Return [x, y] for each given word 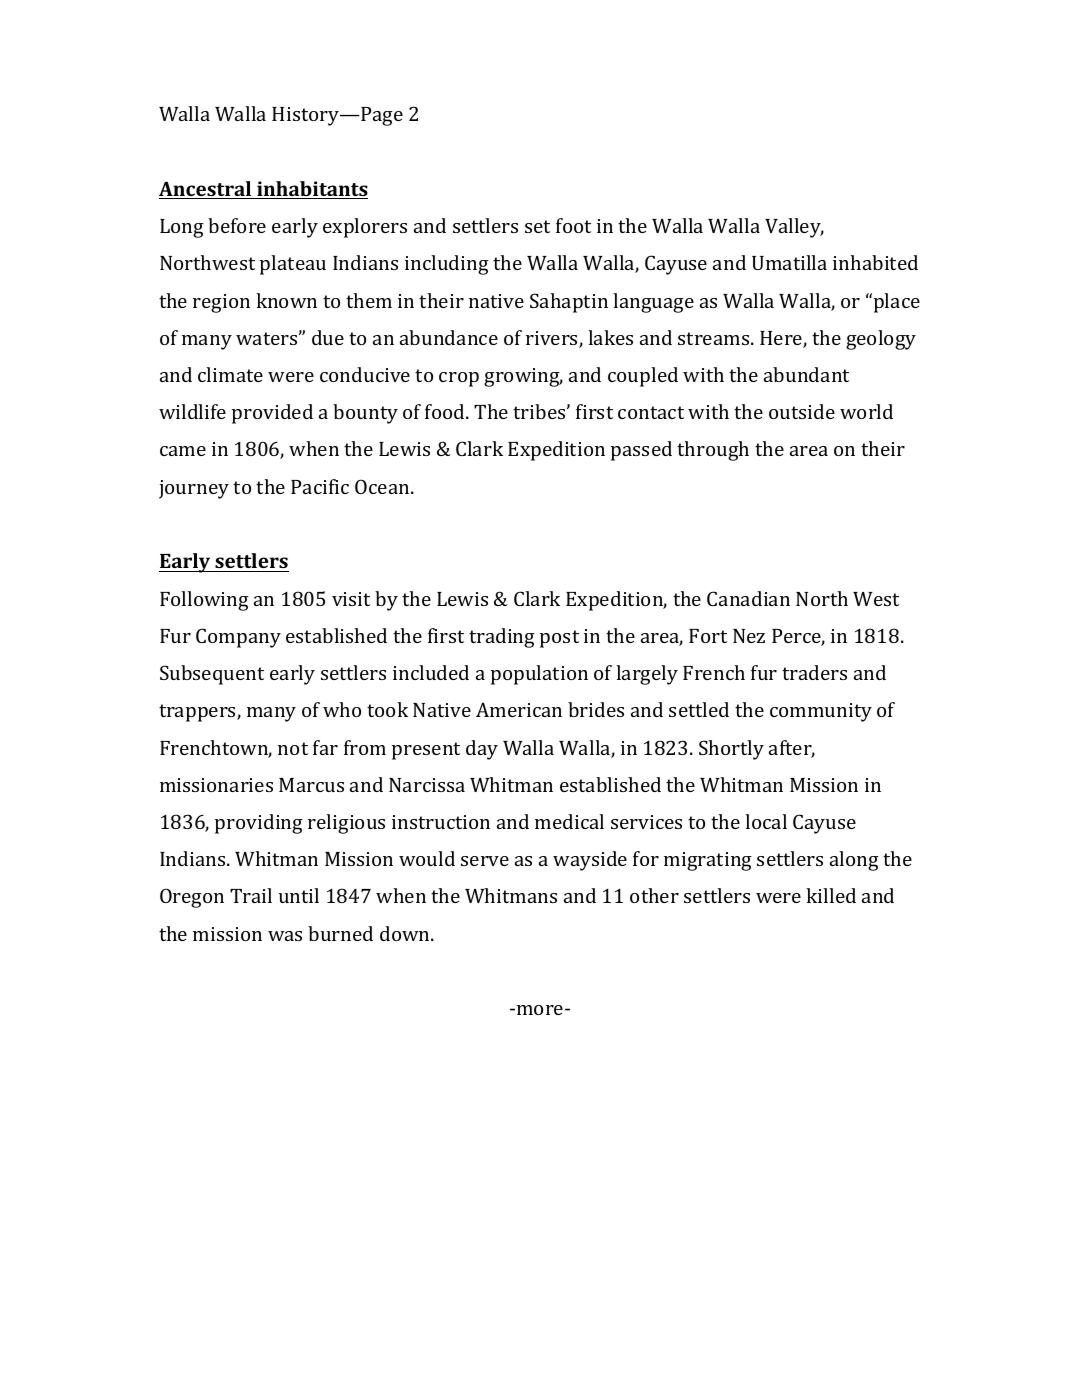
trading [502, 638]
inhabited [875, 262]
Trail [251, 895]
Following [204, 601]
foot [573, 225]
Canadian [748, 598]
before [237, 225]
